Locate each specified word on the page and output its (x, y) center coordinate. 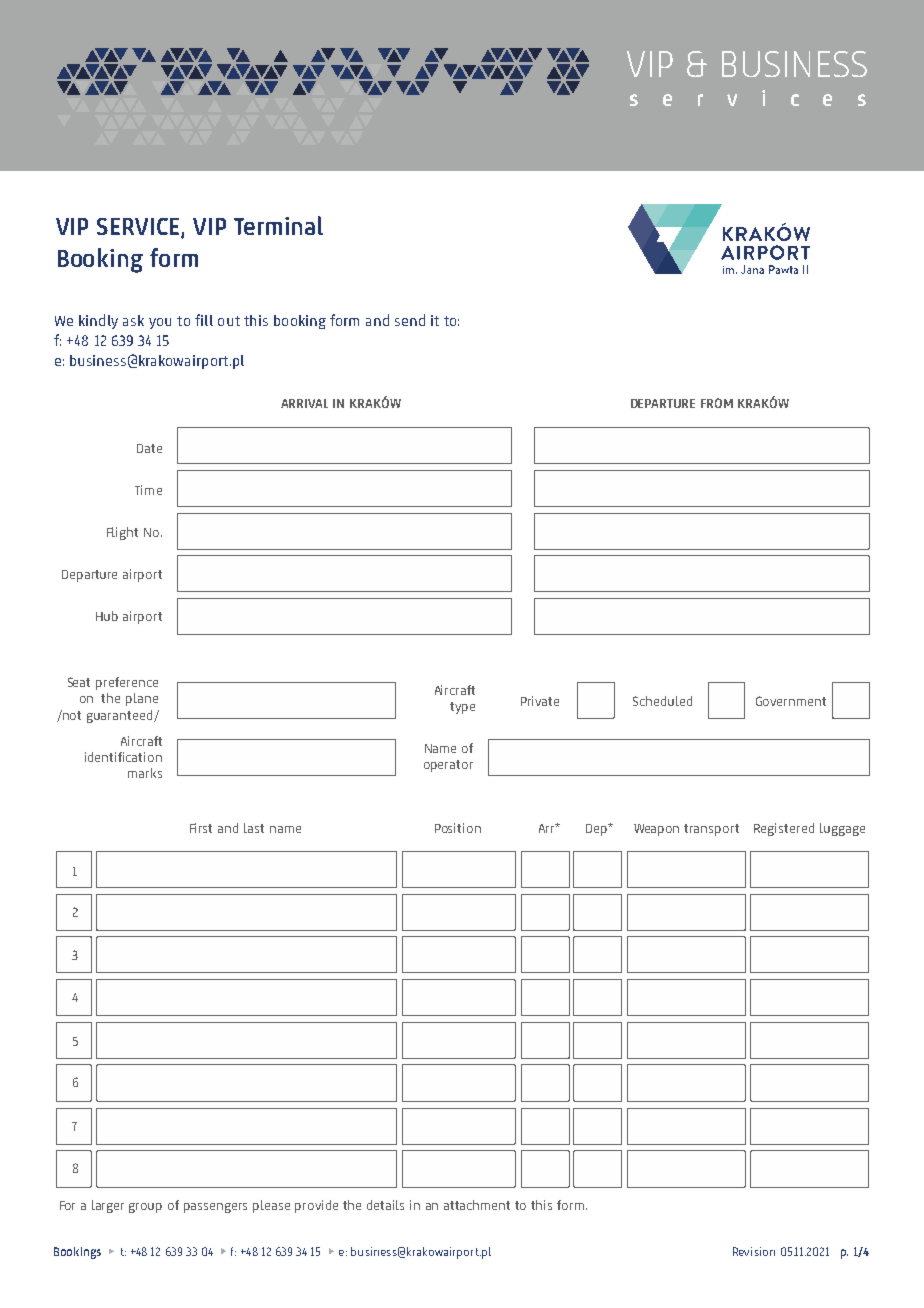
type (462, 708)
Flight (122, 533)
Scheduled (662, 701)
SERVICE (139, 228)
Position (458, 828)
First (201, 828)
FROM (717, 403)
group (145, 1208)
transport (711, 830)
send (410, 320)
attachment (477, 1205)
